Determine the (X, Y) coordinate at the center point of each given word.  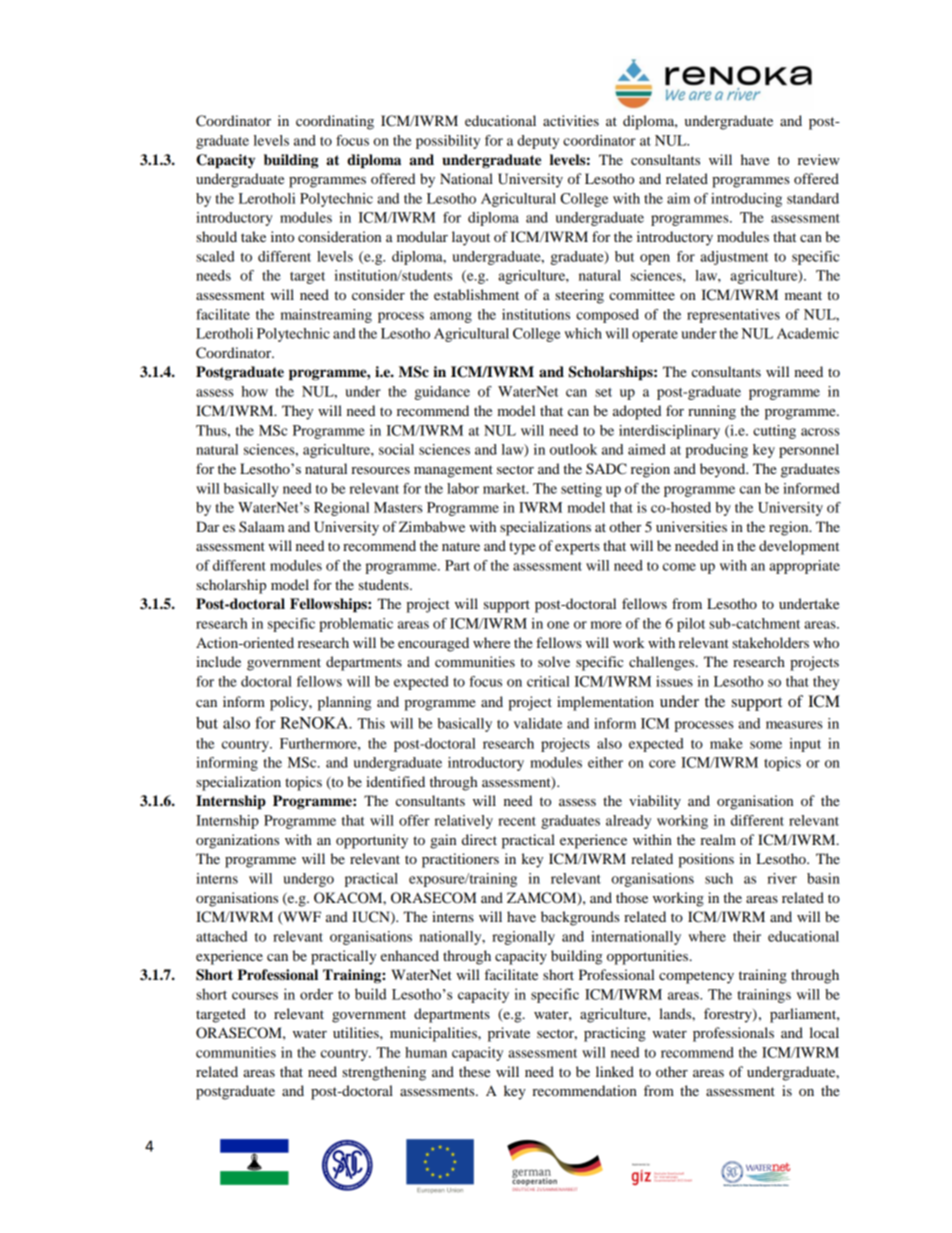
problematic (356, 625)
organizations (237, 841)
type (522, 548)
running (712, 412)
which (583, 333)
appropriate (804, 567)
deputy (538, 142)
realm (718, 839)
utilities (357, 1032)
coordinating (335, 122)
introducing (746, 200)
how (254, 391)
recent (517, 821)
